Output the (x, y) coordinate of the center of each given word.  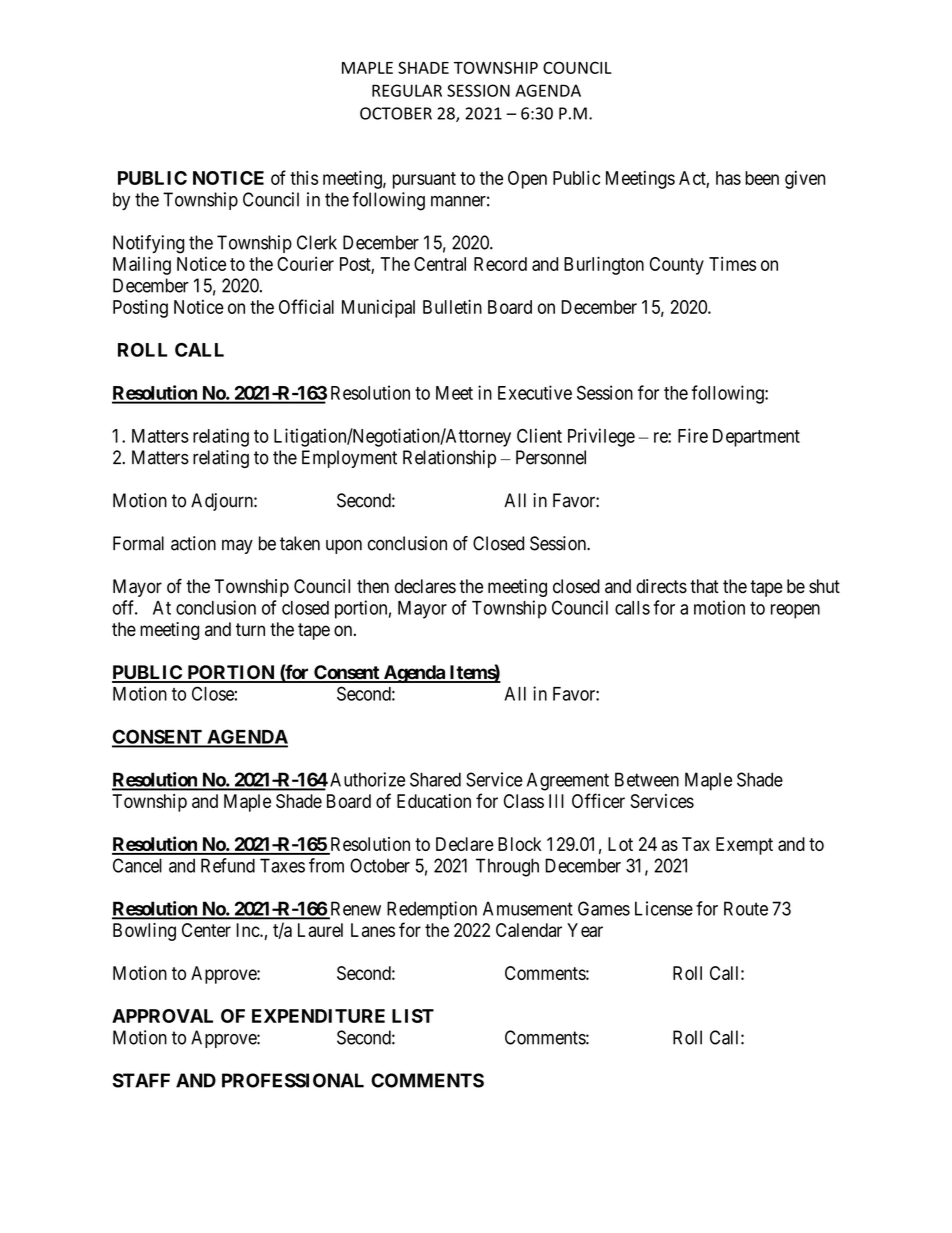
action (193, 543)
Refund (228, 865)
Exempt (744, 846)
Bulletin (452, 306)
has (728, 178)
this (304, 178)
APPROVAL (162, 1016)
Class (524, 801)
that (704, 586)
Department (756, 438)
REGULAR (407, 90)
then (373, 586)
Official (306, 306)
